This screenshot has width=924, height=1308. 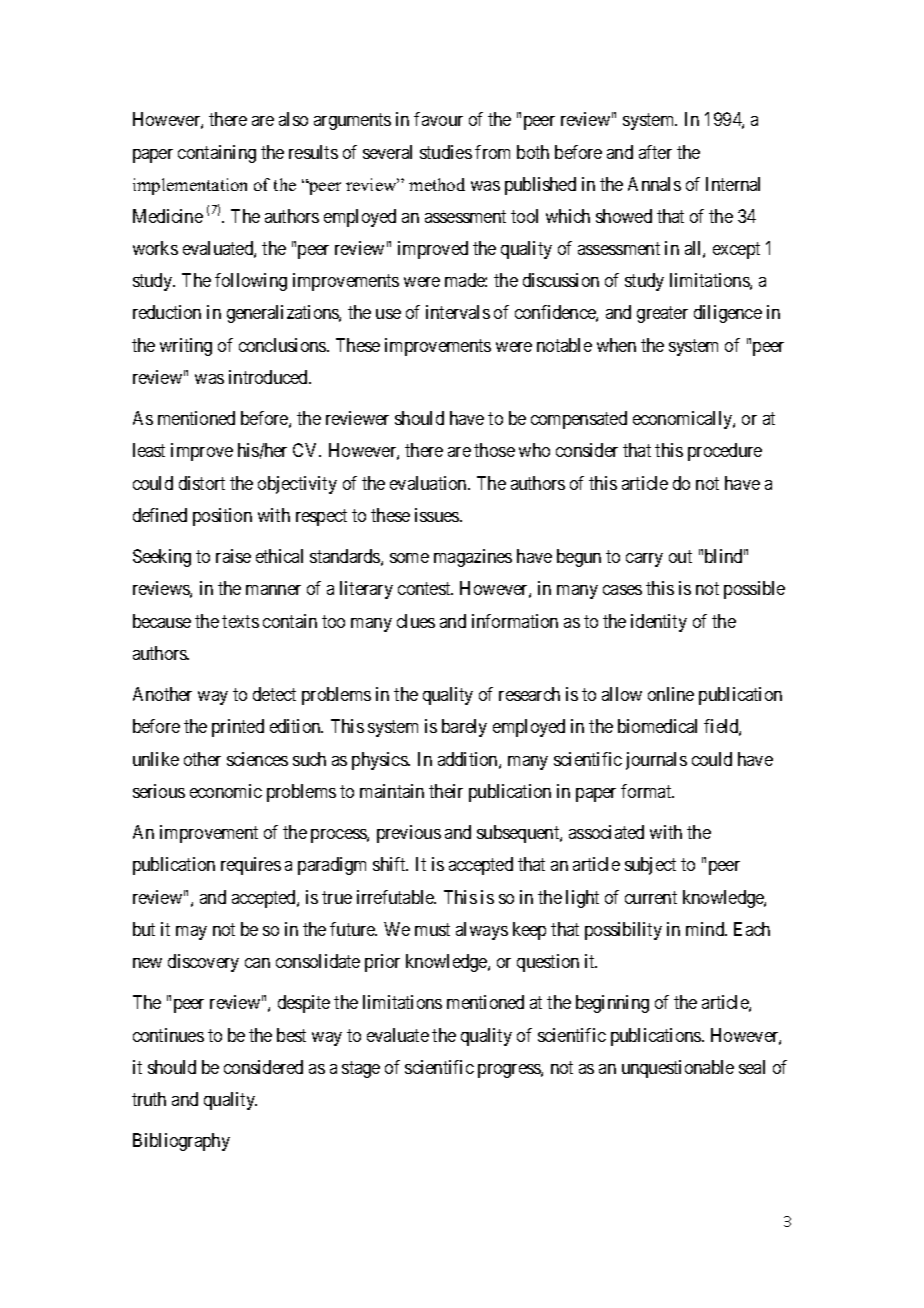 I want to click on subject, so click(x=650, y=866).
